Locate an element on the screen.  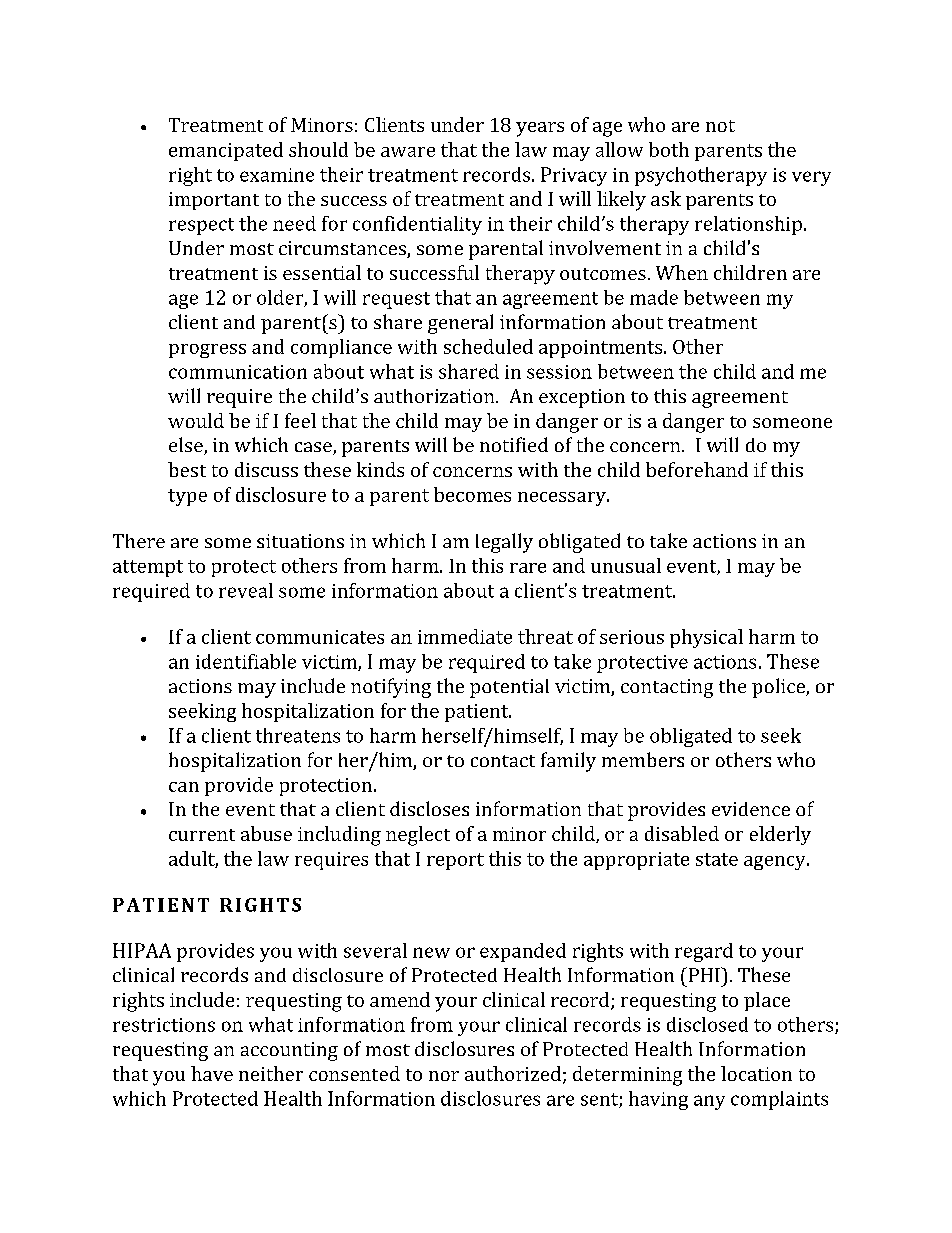
aware is located at coordinates (408, 152).
